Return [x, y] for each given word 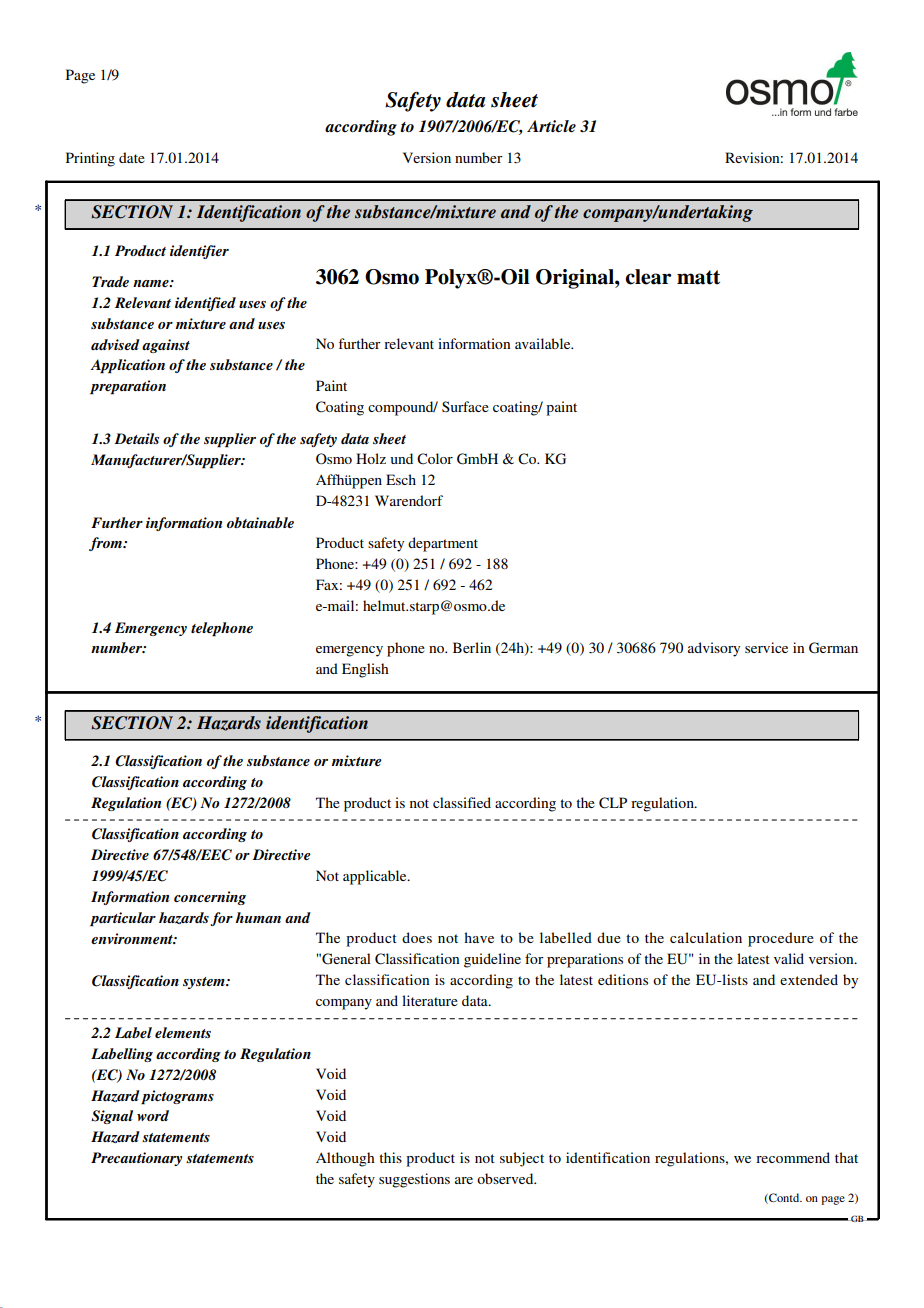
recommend [793, 1157]
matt [698, 277]
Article [551, 126]
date [132, 157]
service [766, 647]
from [107, 544]
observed [506, 1178]
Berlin [472, 647]
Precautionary [136, 1159]
